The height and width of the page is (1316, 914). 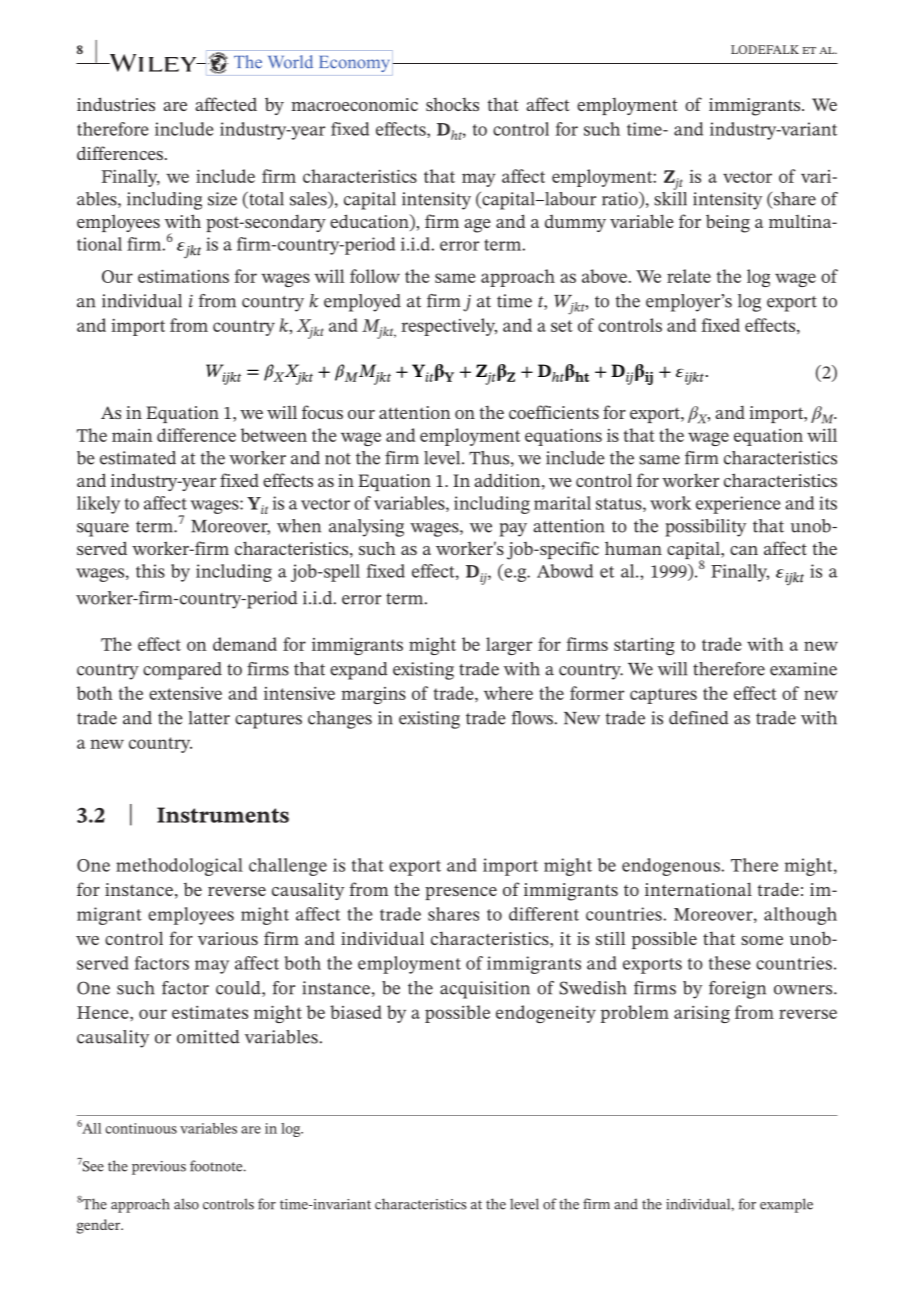 I want to click on estimates, so click(x=210, y=1012).
